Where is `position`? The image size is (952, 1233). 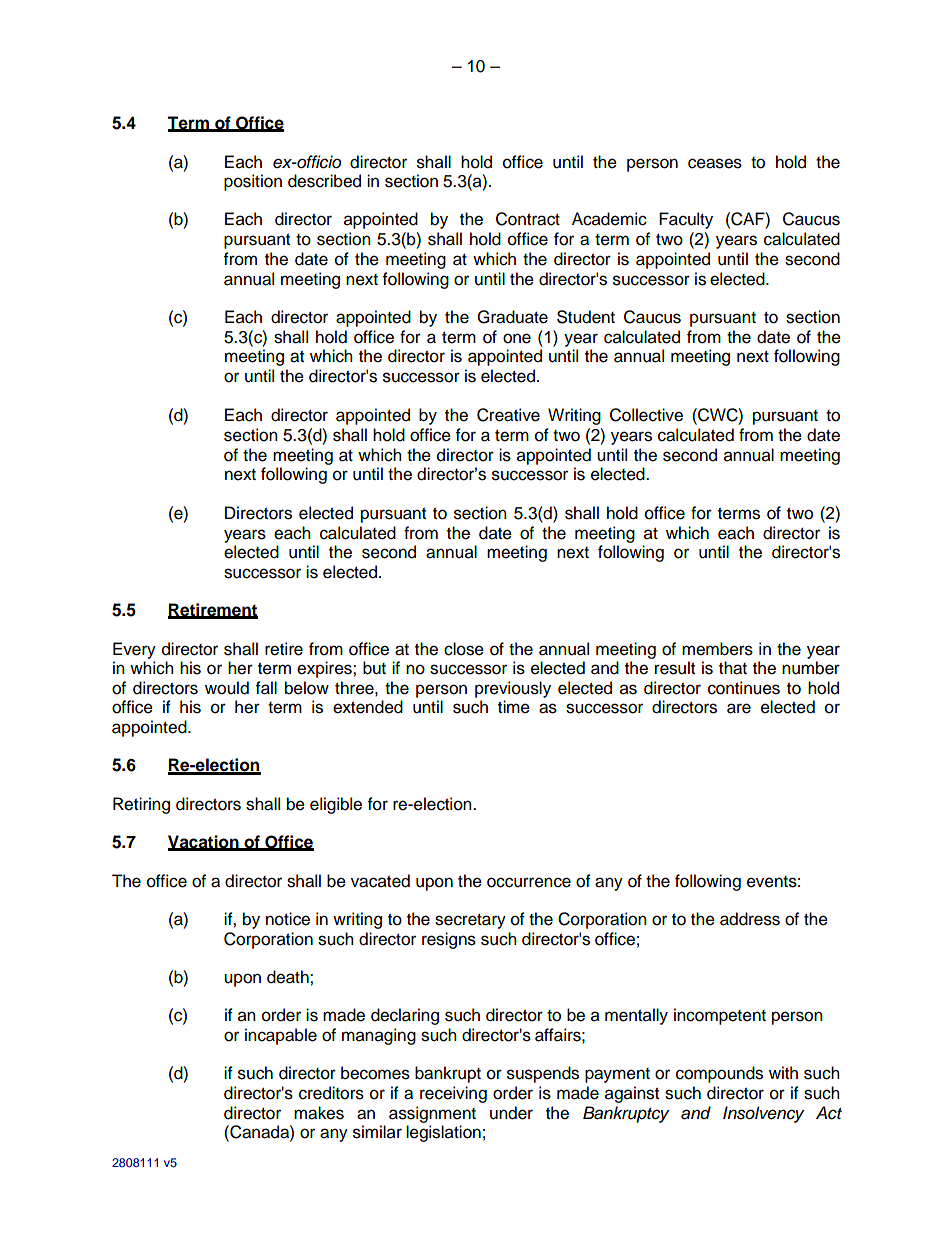
position is located at coordinates (253, 182).
